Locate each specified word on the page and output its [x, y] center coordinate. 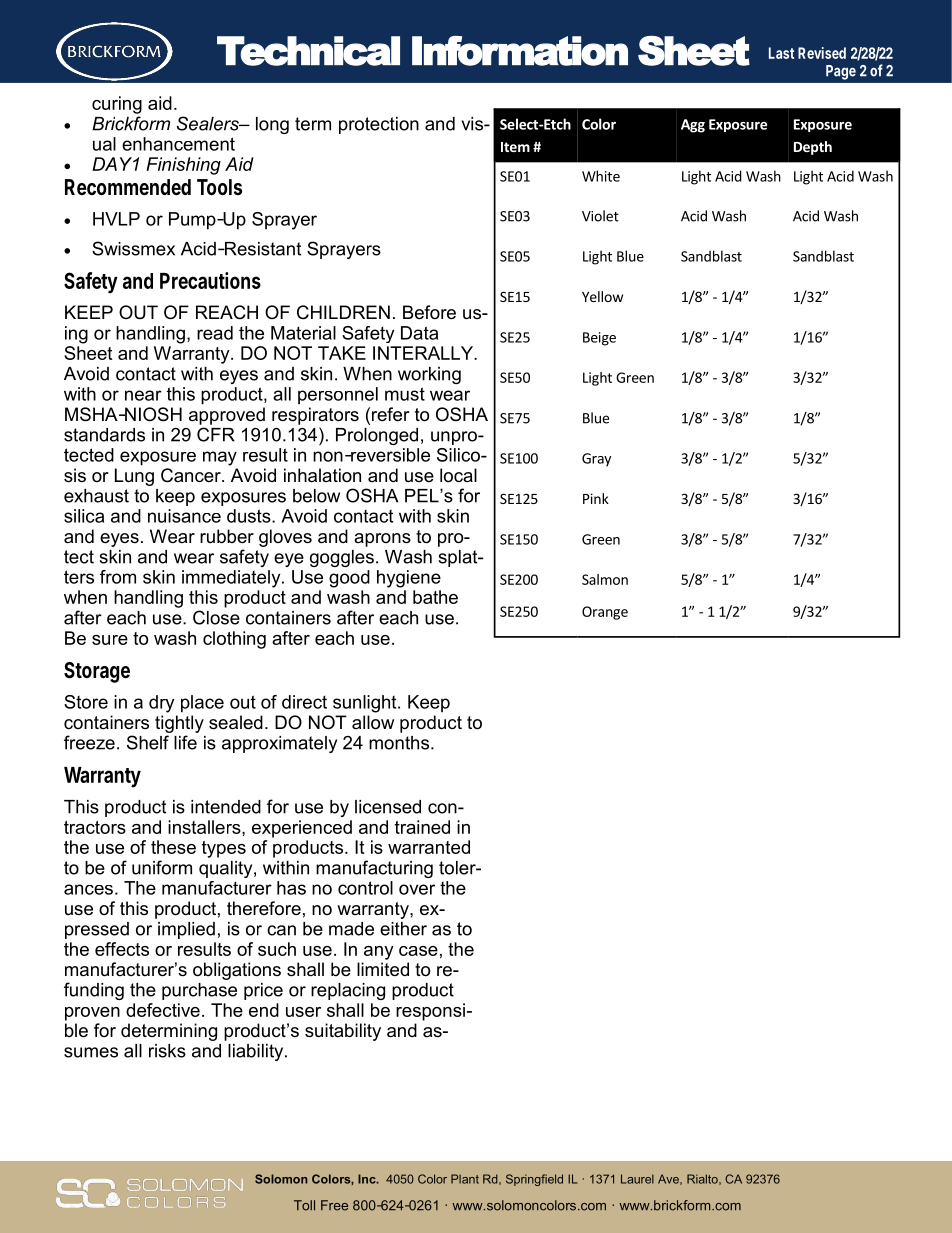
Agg [693, 126]
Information [520, 51]
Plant [465, 1179]
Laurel [637, 1179]
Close [216, 617]
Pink [596, 498]
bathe [435, 597]
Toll [304, 1205]
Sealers [209, 123]
